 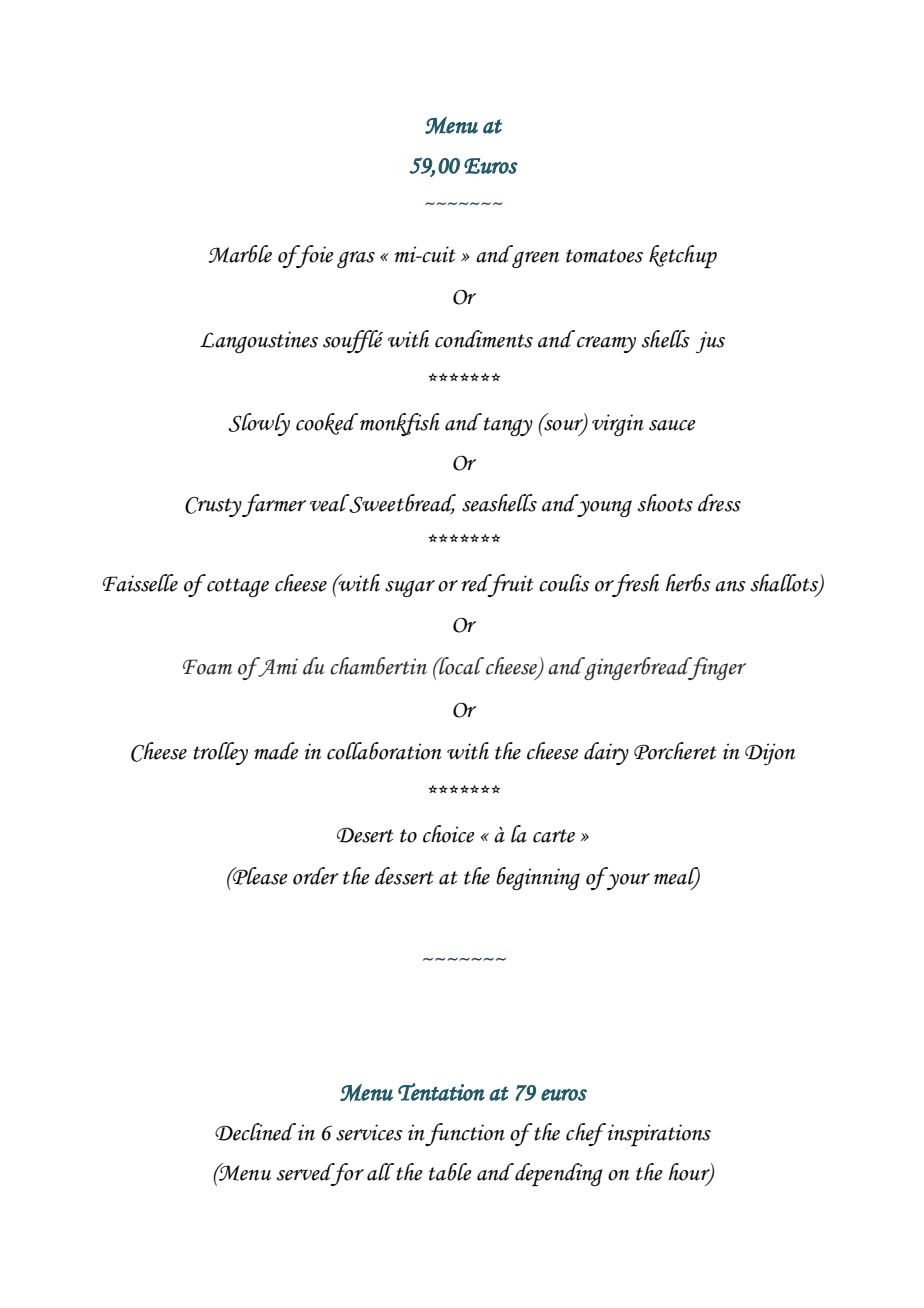 What do you see at coordinates (259, 876) in the image?
I see `Please` at bounding box center [259, 876].
